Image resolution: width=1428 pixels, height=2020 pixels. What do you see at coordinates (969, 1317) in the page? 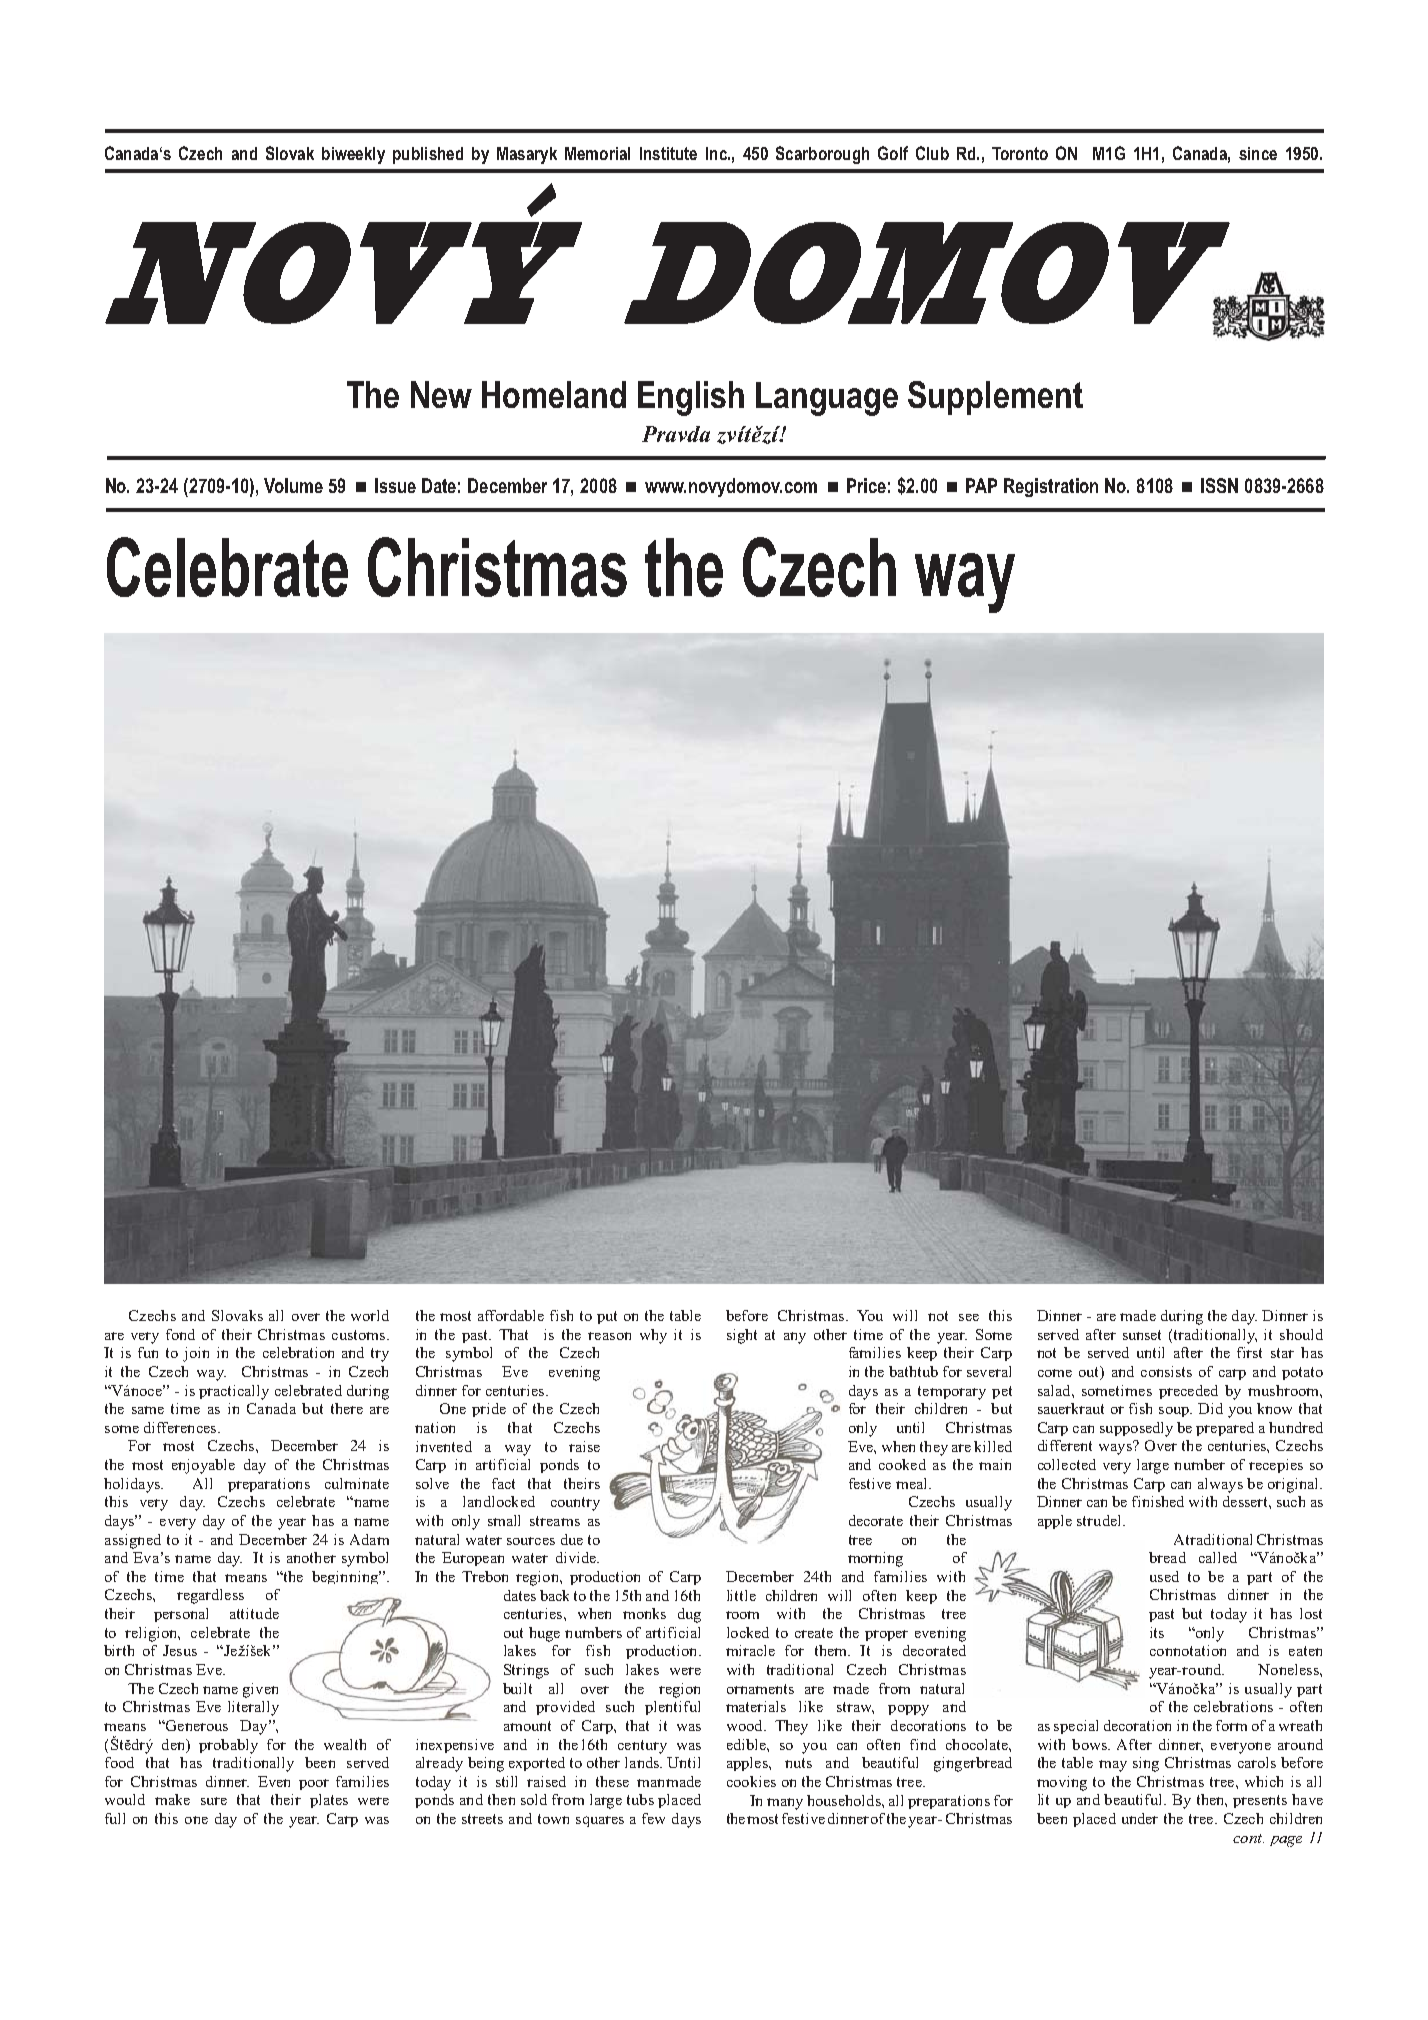
I see `see` at bounding box center [969, 1317].
